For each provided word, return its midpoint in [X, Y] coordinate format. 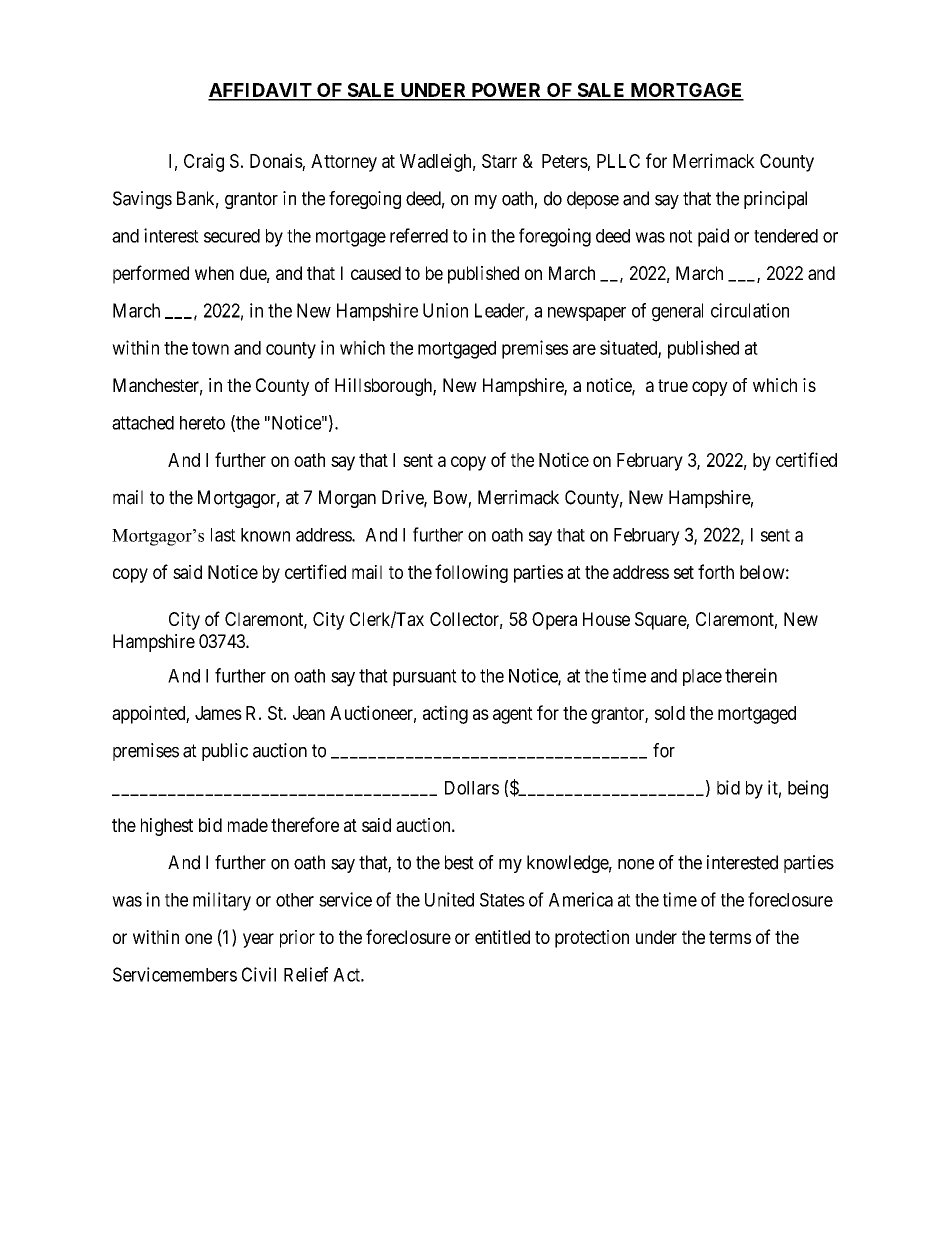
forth [716, 571]
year [258, 940]
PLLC [618, 161]
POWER [506, 91]
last [223, 535]
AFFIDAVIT [261, 91]
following [471, 573]
